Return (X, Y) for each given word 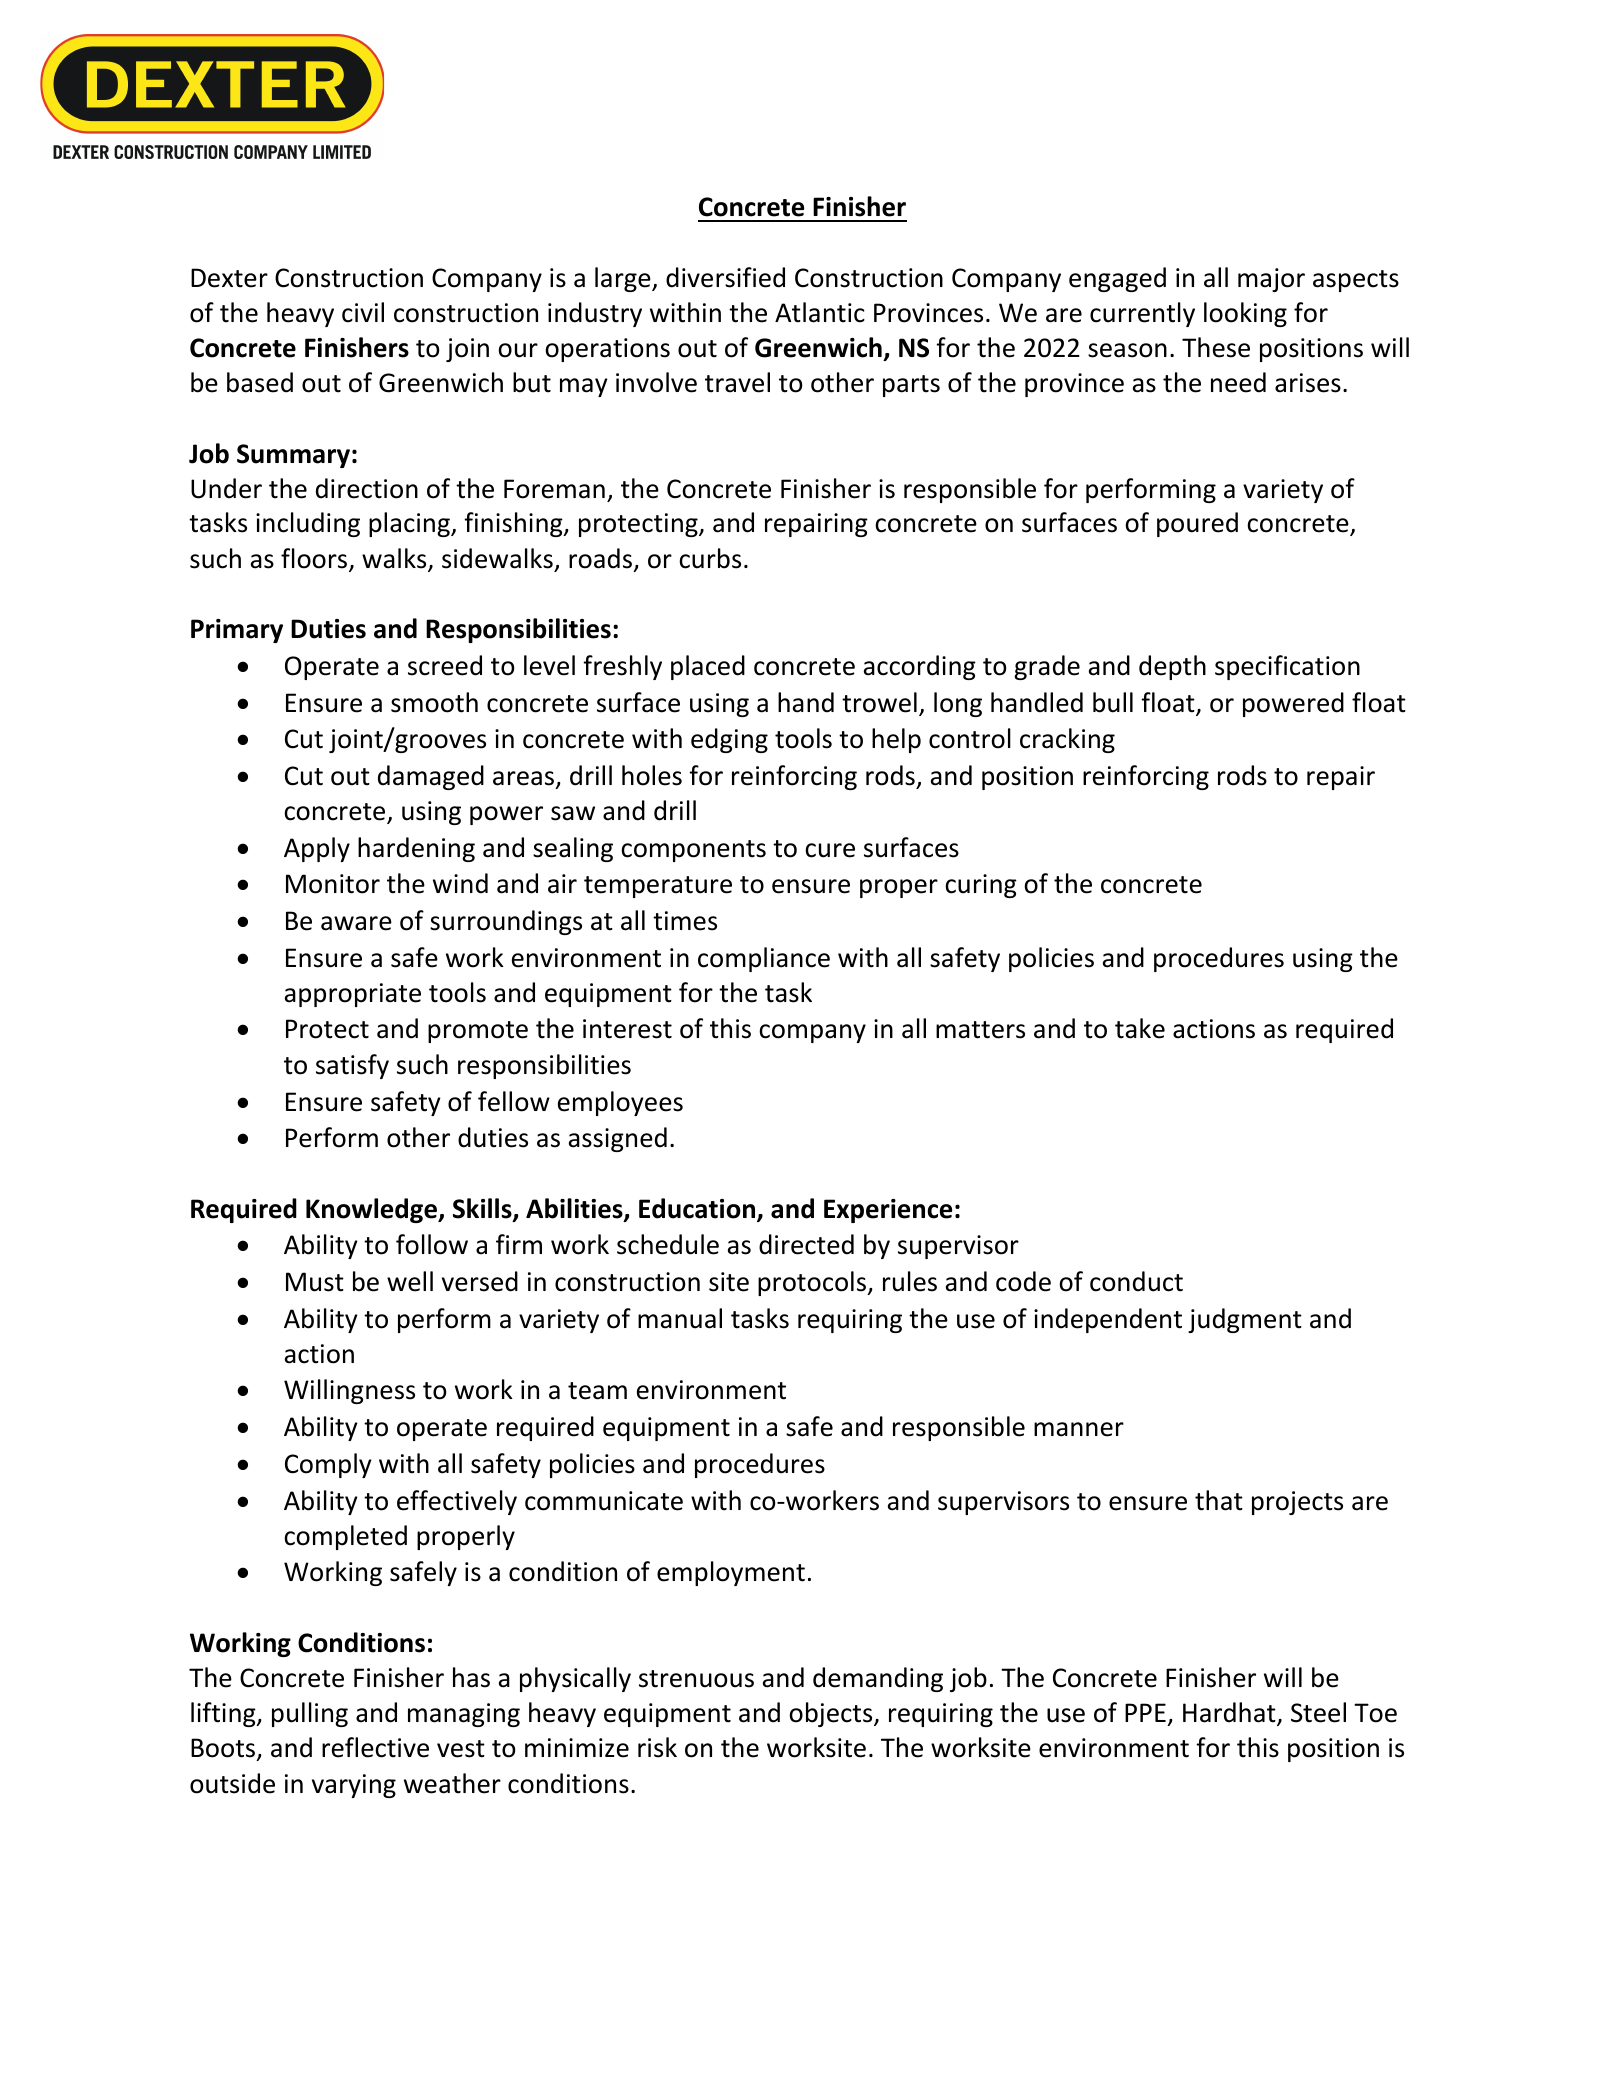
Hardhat (1230, 1713)
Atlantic (820, 312)
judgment (1245, 1320)
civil (363, 312)
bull (1113, 702)
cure (830, 850)
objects (832, 1714)
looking (1245, 314)
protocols (813, 1283)
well (410, 1281)
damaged (431, 777)
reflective (375, 1747)
